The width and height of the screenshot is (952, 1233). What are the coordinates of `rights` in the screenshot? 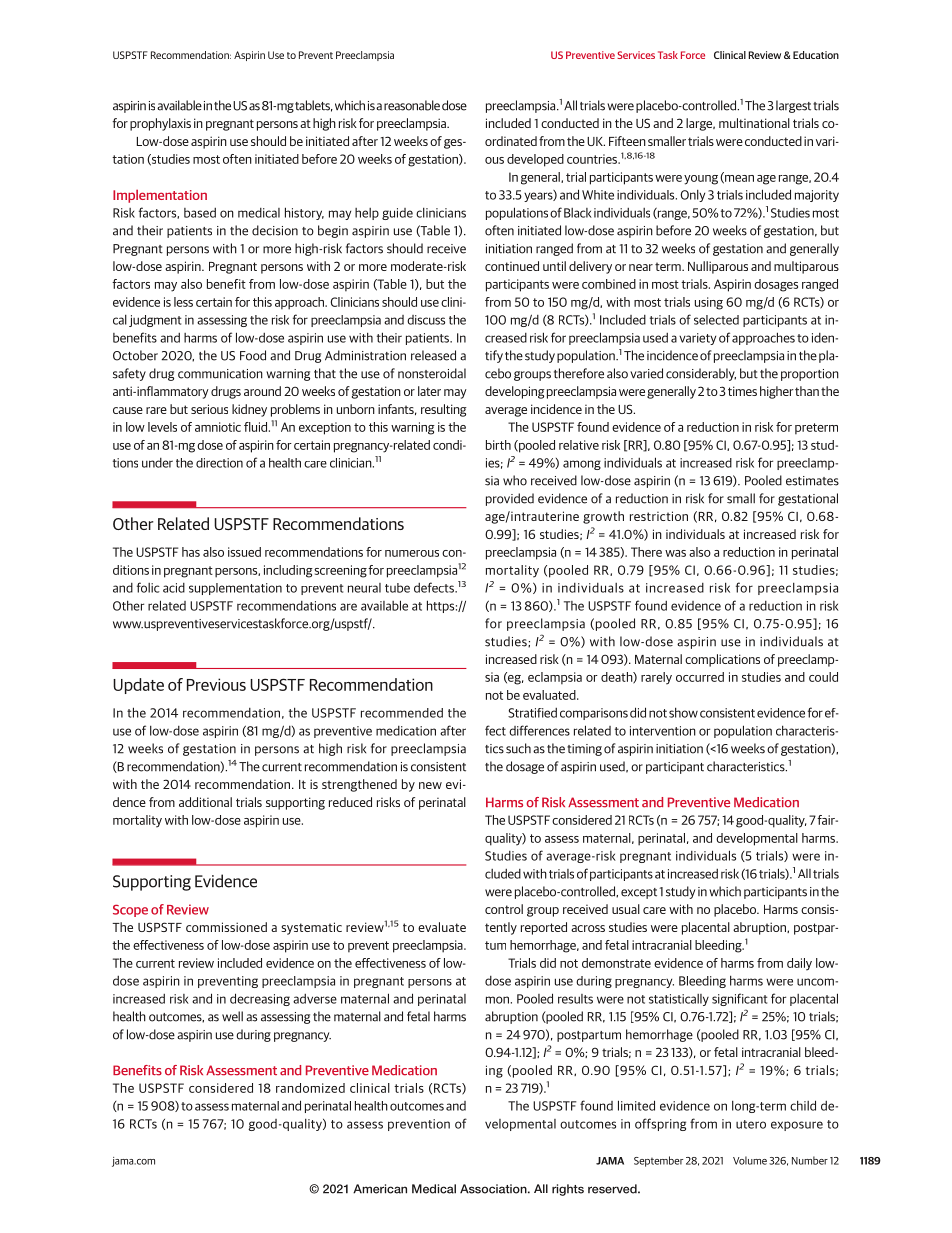 It's located at (568, 1190).
